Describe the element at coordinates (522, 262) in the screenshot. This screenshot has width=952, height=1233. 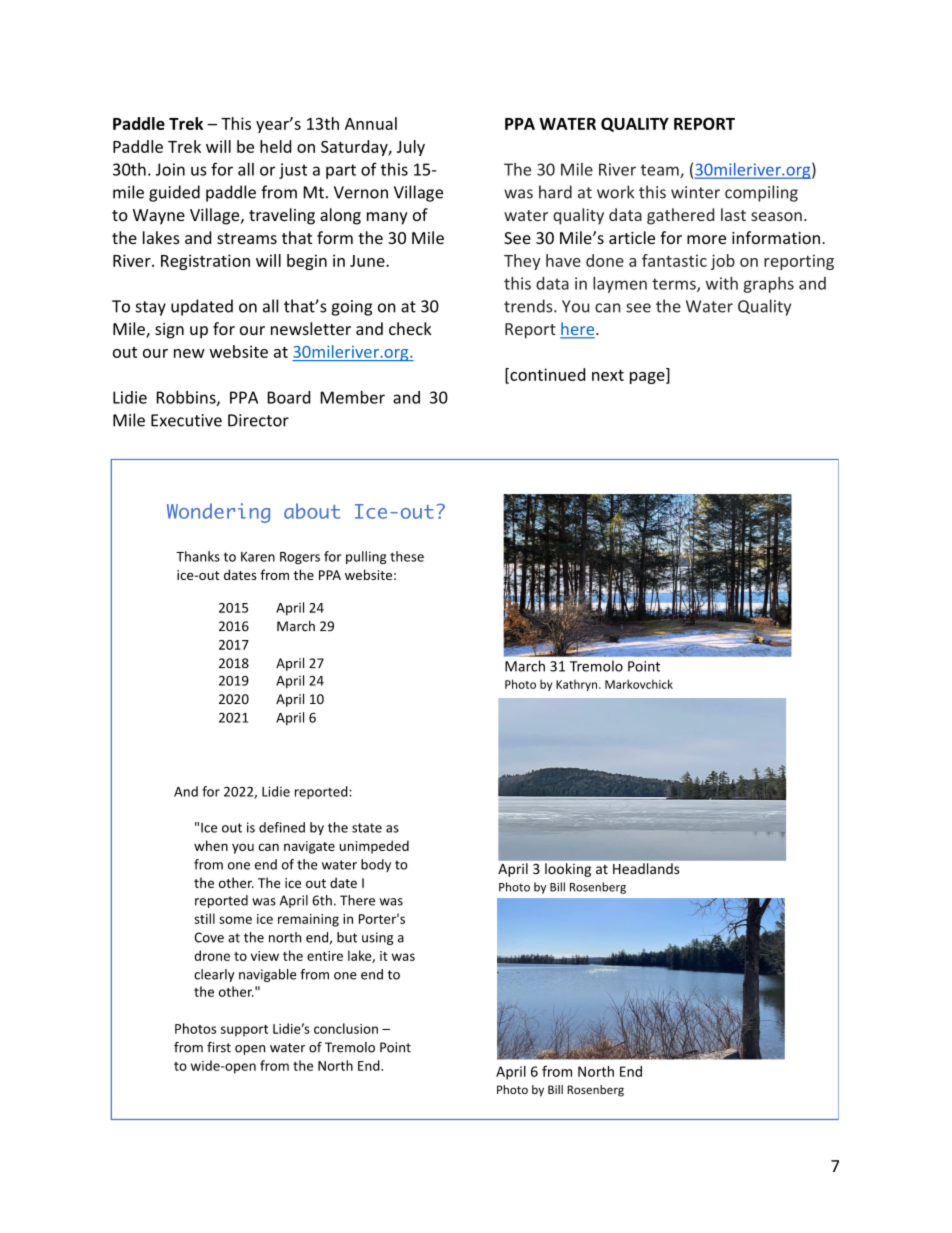
I see `They` at that location.
